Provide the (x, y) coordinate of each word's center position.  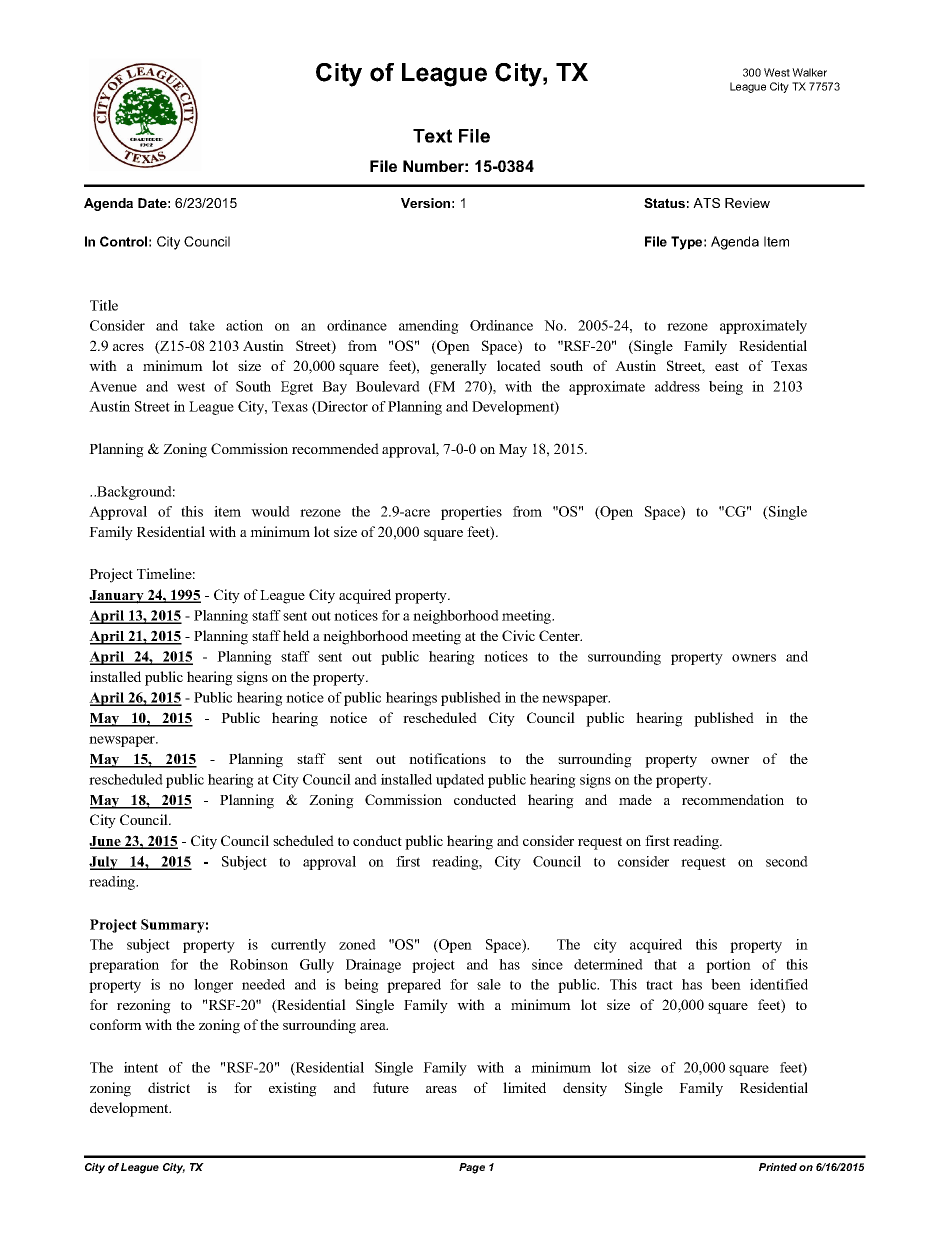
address (677, 386)
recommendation (733, 799)
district (169, 1087)
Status (664, 203)
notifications (447, 758)
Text (432, 136)
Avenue (113, 386)
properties (471, 513)
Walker (809, 72)
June (106, 842)
